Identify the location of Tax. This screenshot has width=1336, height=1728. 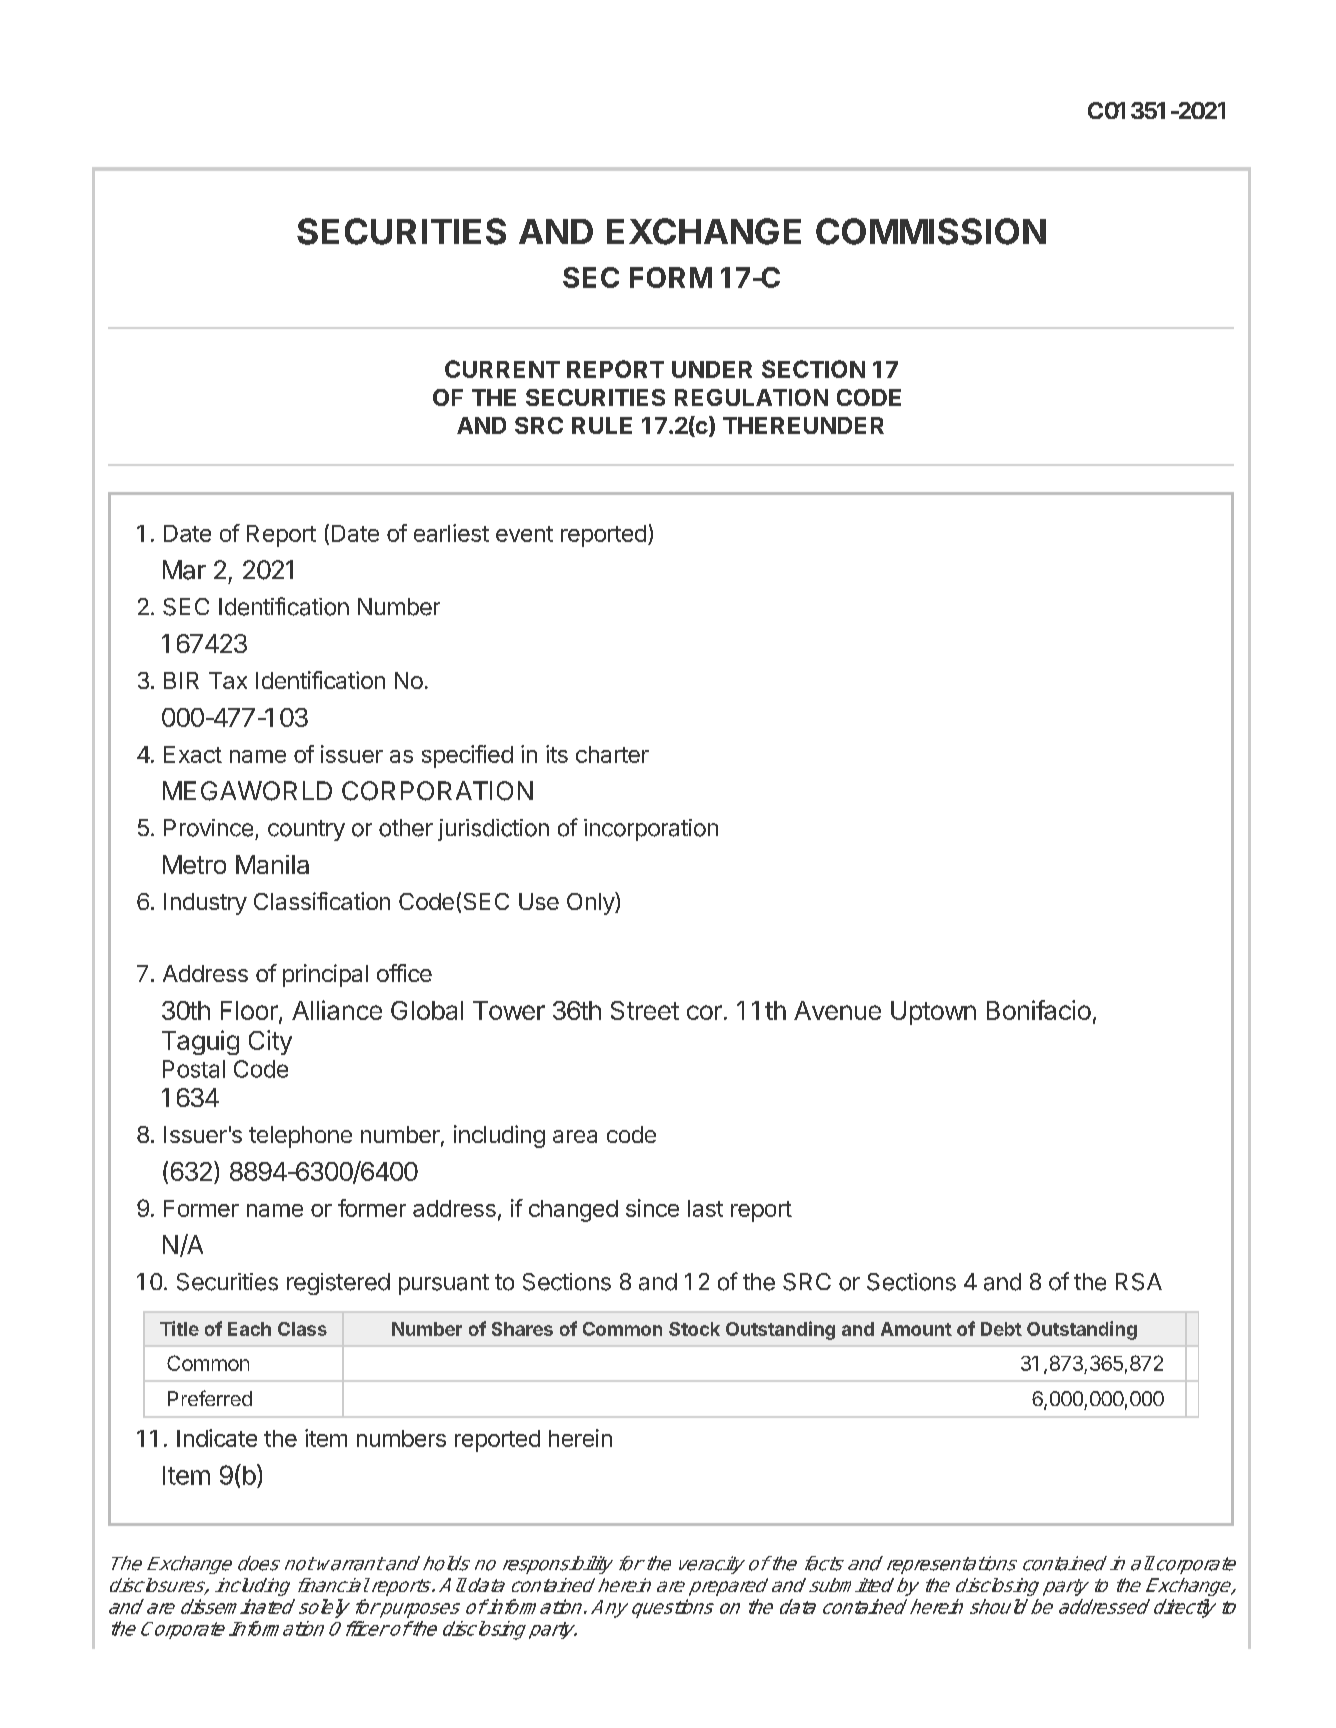
(228, 680).
